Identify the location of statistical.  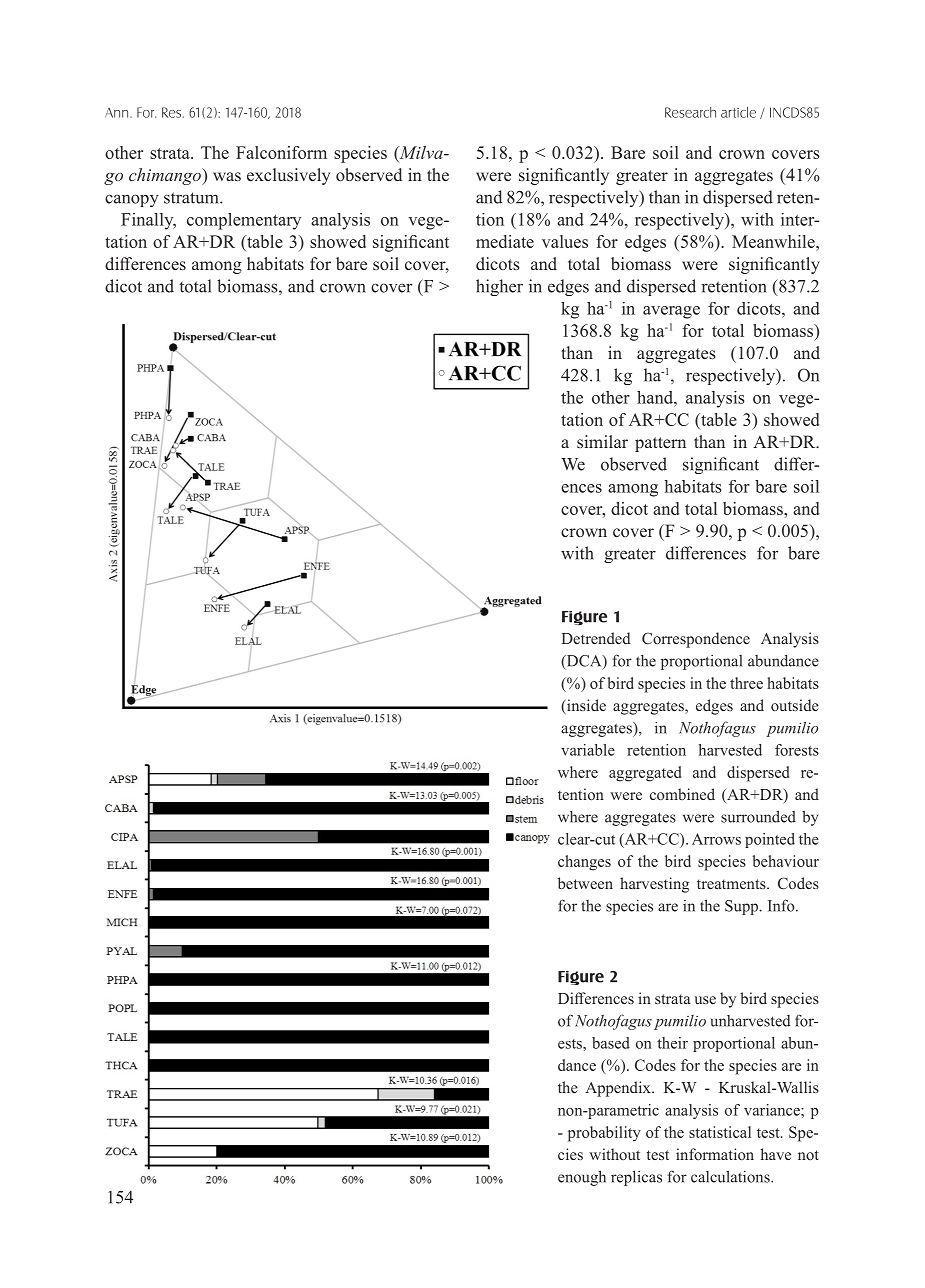
(720, 1132).
